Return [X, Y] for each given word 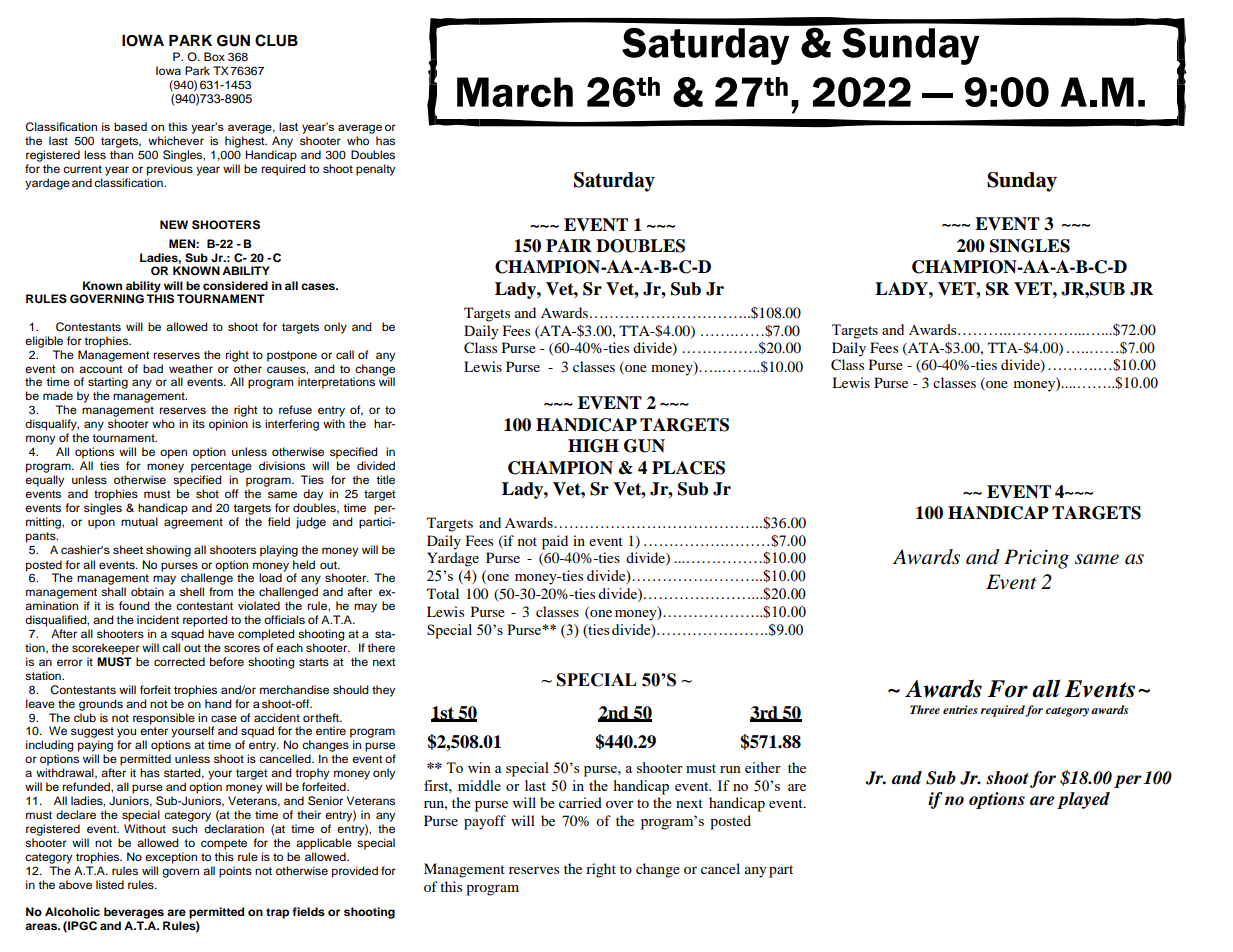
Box [214, 56]
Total [443, 593]
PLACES [688, 468]
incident [158, 619]
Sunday [1022, 182]
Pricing [1036, 559]
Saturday [614, 182]
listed [110, 884]
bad [153, 368]
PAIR [569, 245]
